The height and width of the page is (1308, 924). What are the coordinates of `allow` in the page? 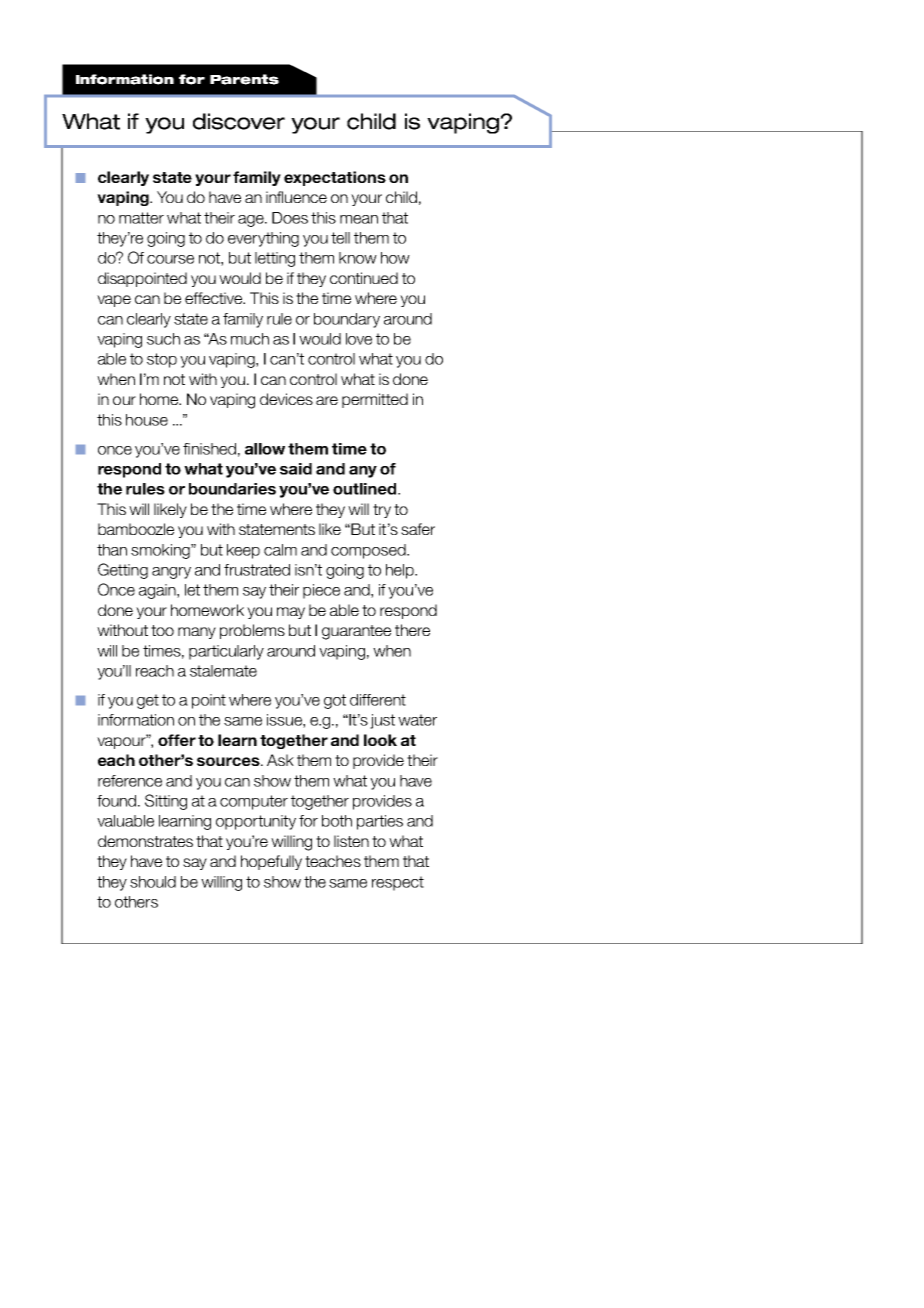 It's located at (265, 449).
